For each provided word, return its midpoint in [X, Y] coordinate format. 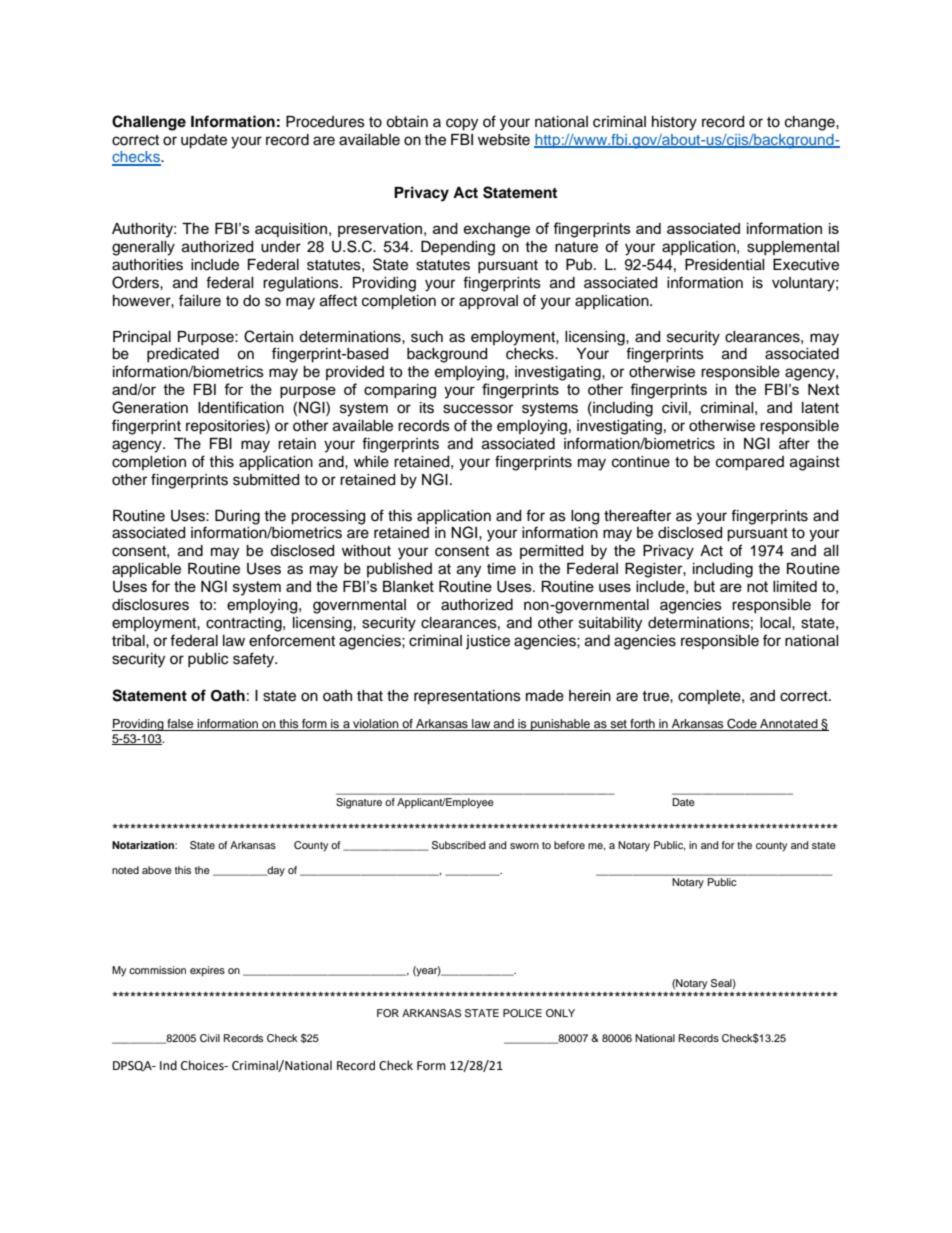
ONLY [560, 1013]
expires [207, 971]
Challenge [149, 123]
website [504, 140]
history [674, 123]
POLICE [522, 1013]
